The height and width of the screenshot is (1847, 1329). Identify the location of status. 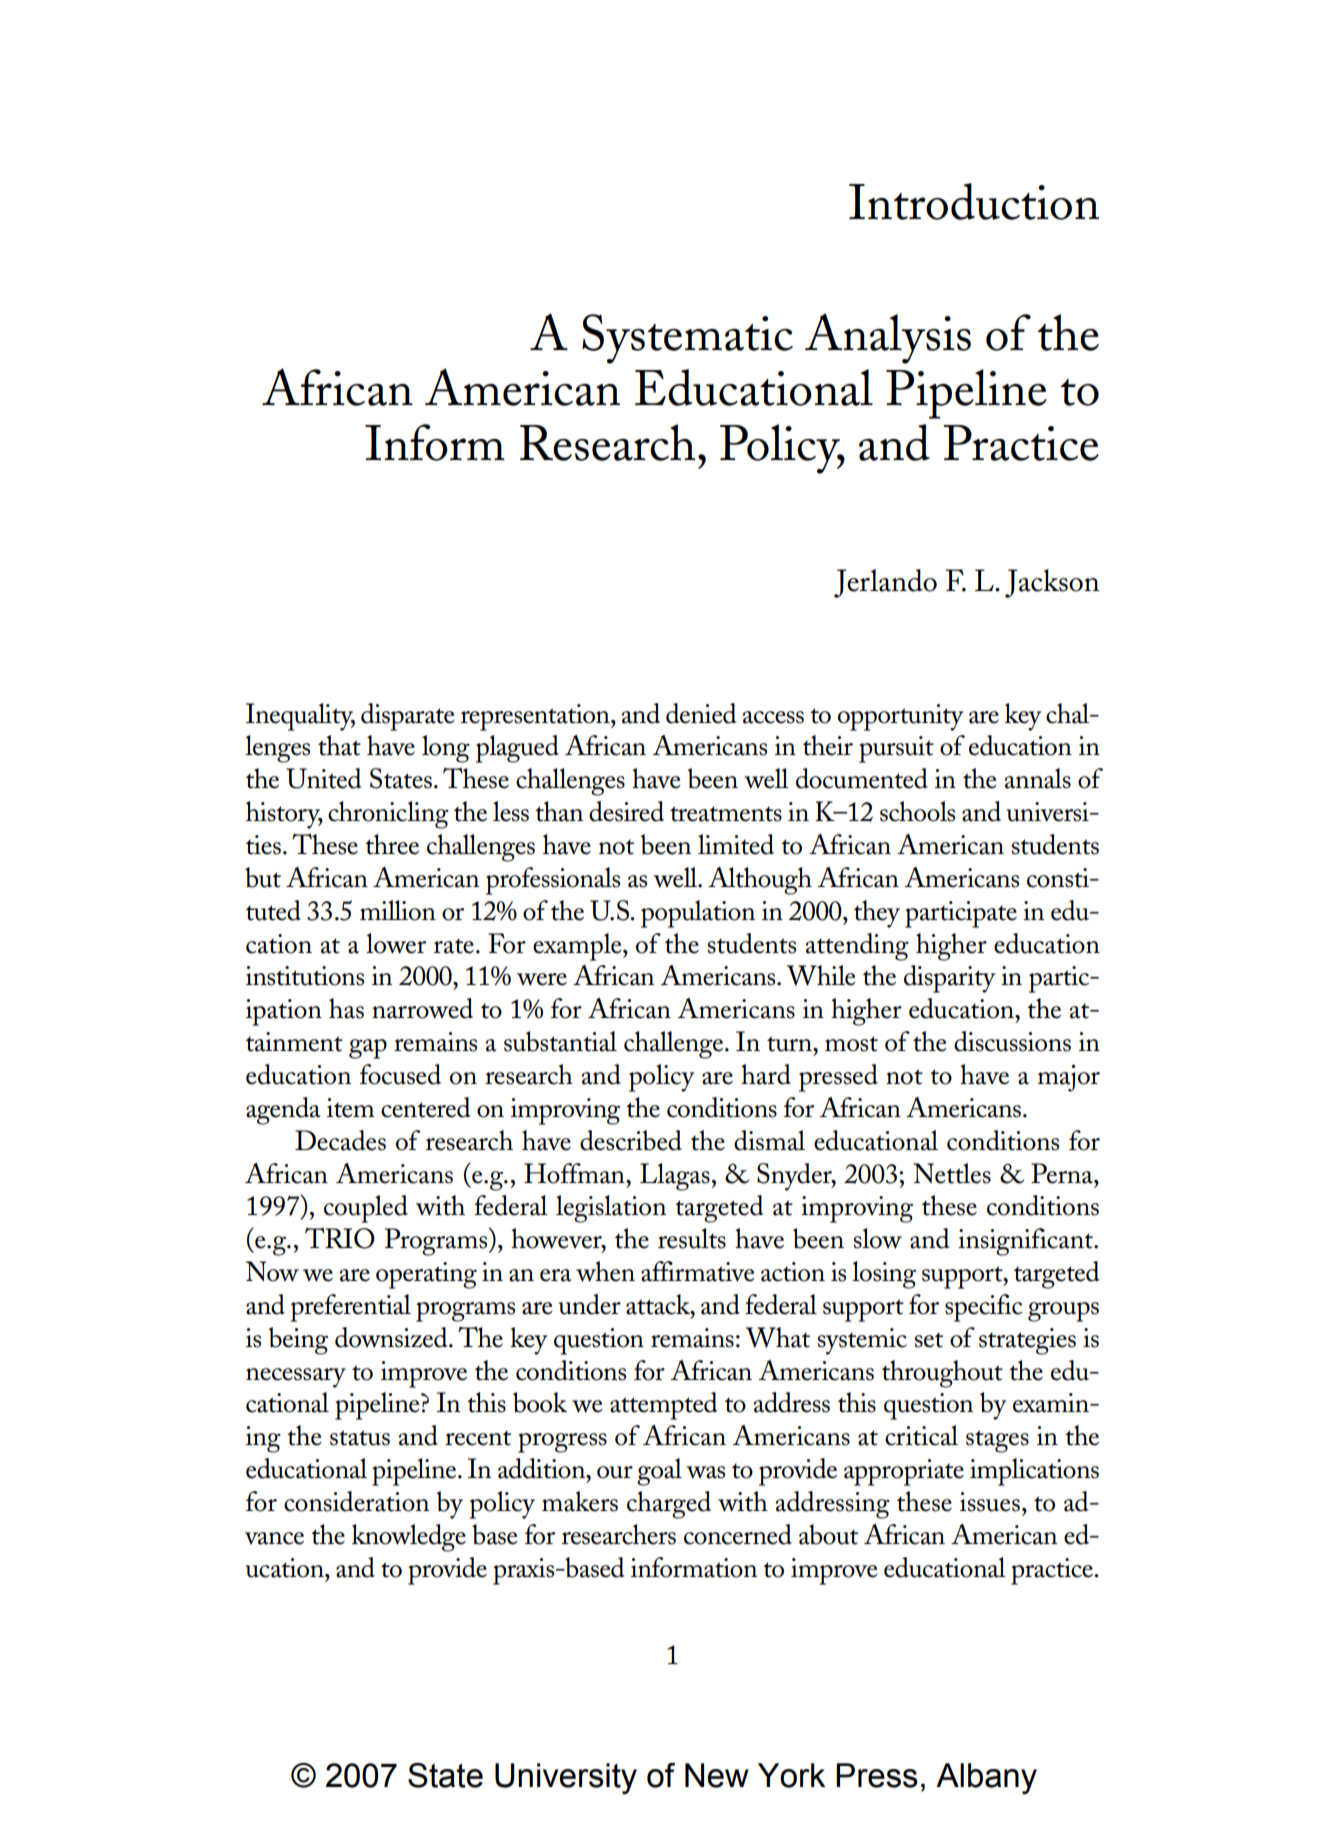
(360, 1438).
